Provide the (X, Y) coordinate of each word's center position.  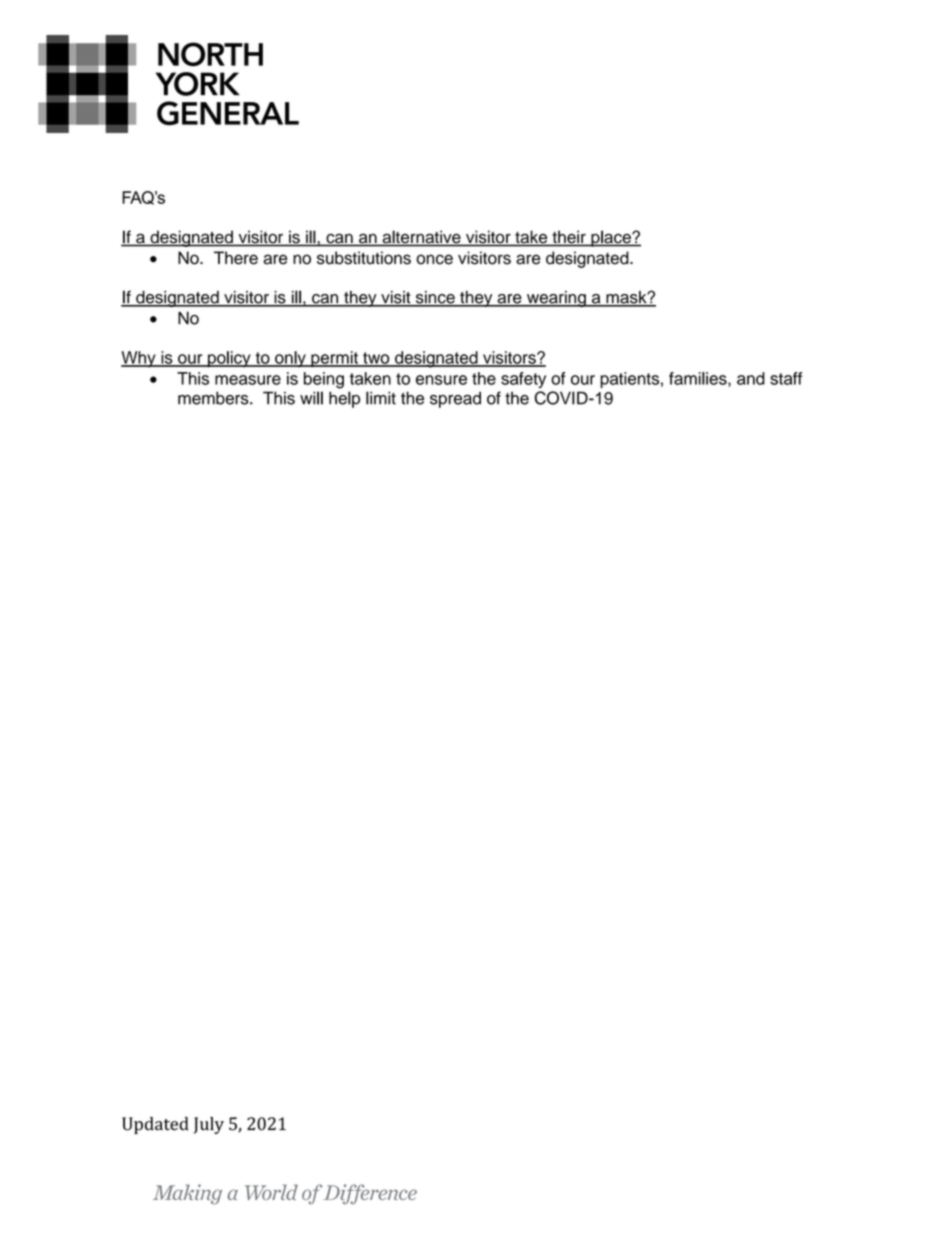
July (209, 1125)
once (434, 259)
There (236, 258)
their (569, 238)
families (699, 379)
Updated (155, 1125)
